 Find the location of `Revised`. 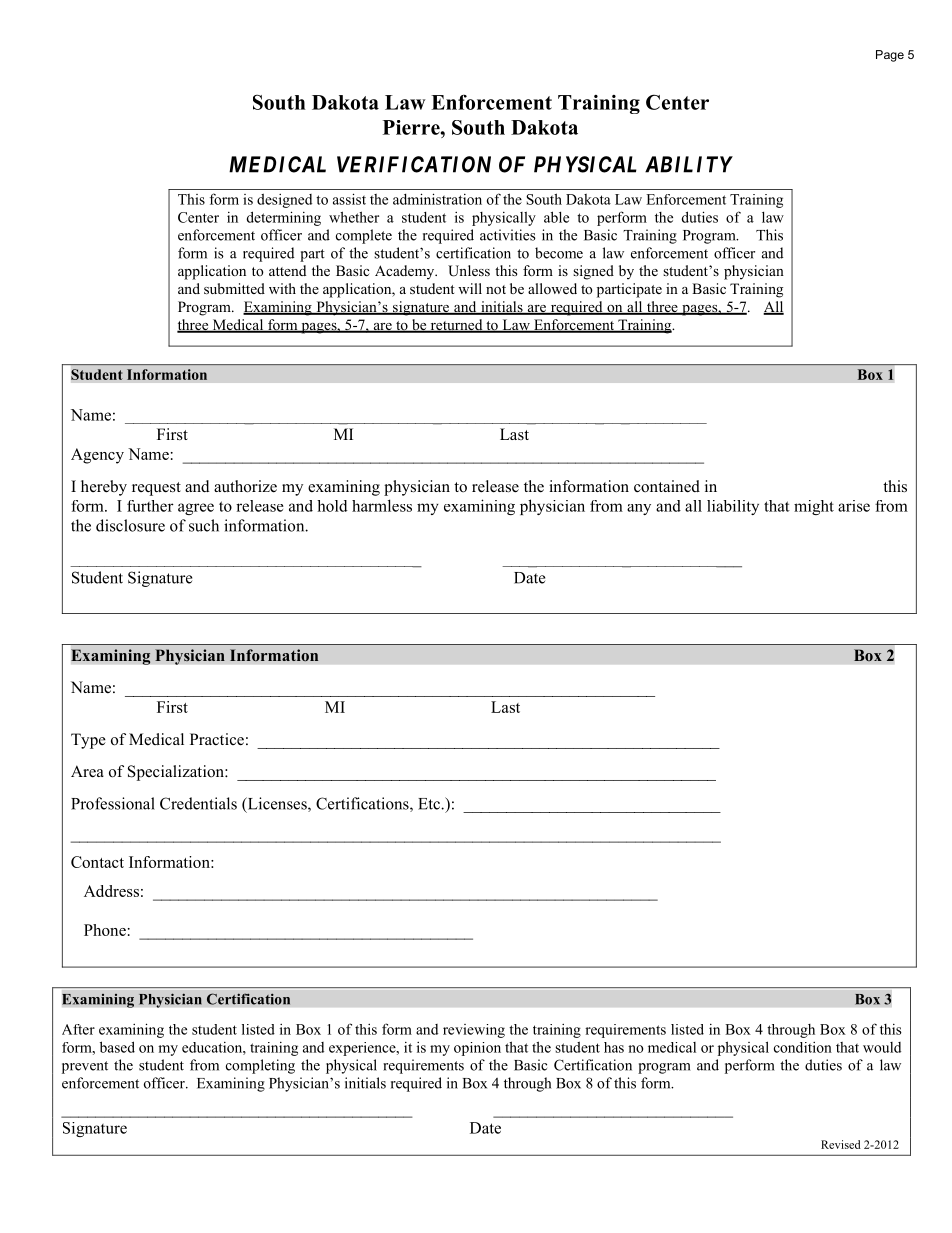

Revised is located at coordinates (841, 1144).
